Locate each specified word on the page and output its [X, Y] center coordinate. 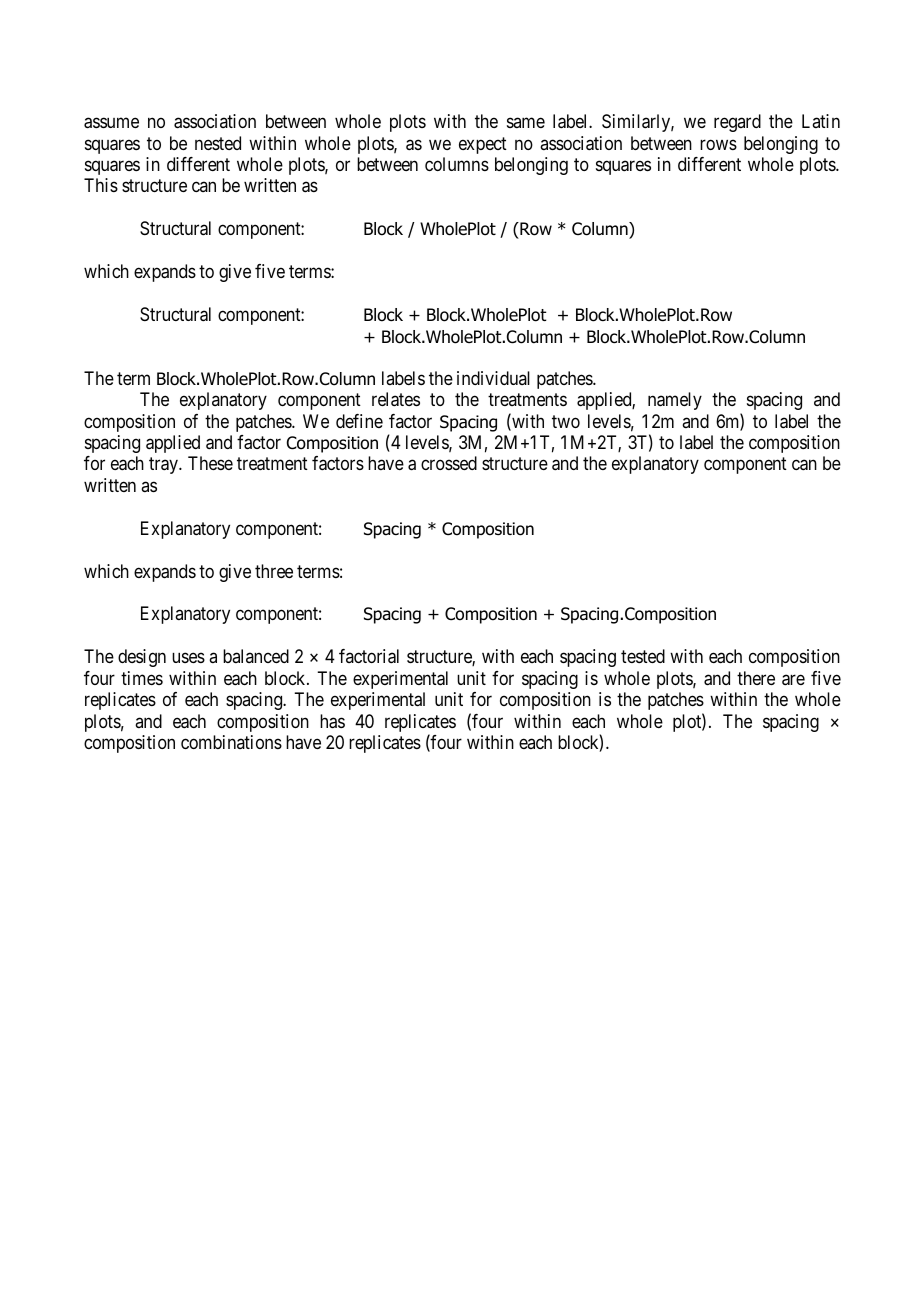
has [332, 721]
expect [483, 145]
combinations [231, 742]
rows [718, 144]
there [756, 678]
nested [218, 143]
